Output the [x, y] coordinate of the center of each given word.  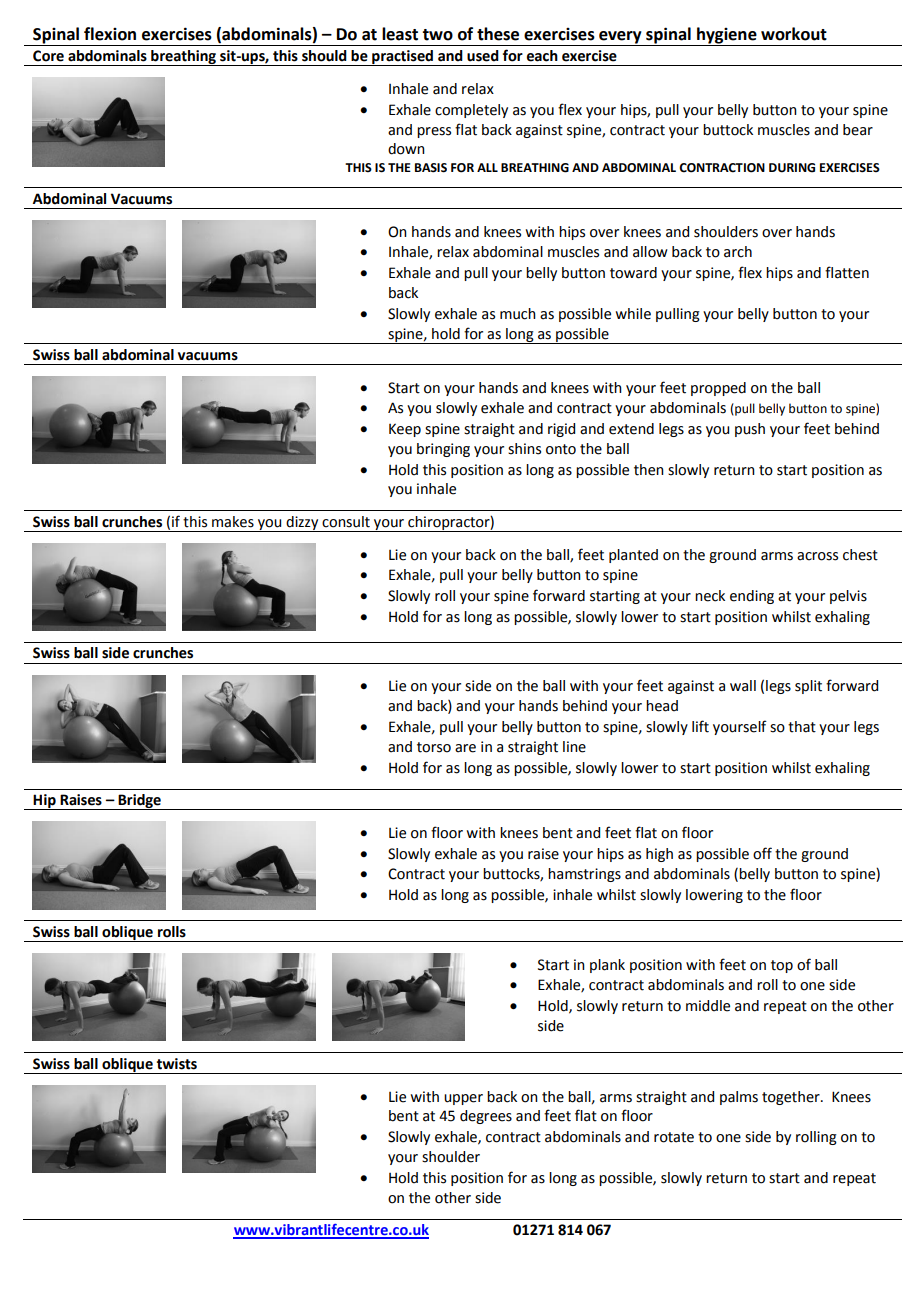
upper [463, 1099]
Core [48, 56]
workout [794, 34]
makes [233, 522]
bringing [443, 450]
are [465, 748]
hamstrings [584, 875]
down [406, 149]
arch [738, 252]
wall [743, 686]
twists [177, 1064]
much [518, 314]
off [762, 853]
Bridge [139, 802]
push [750, 430]
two [437, 35]
